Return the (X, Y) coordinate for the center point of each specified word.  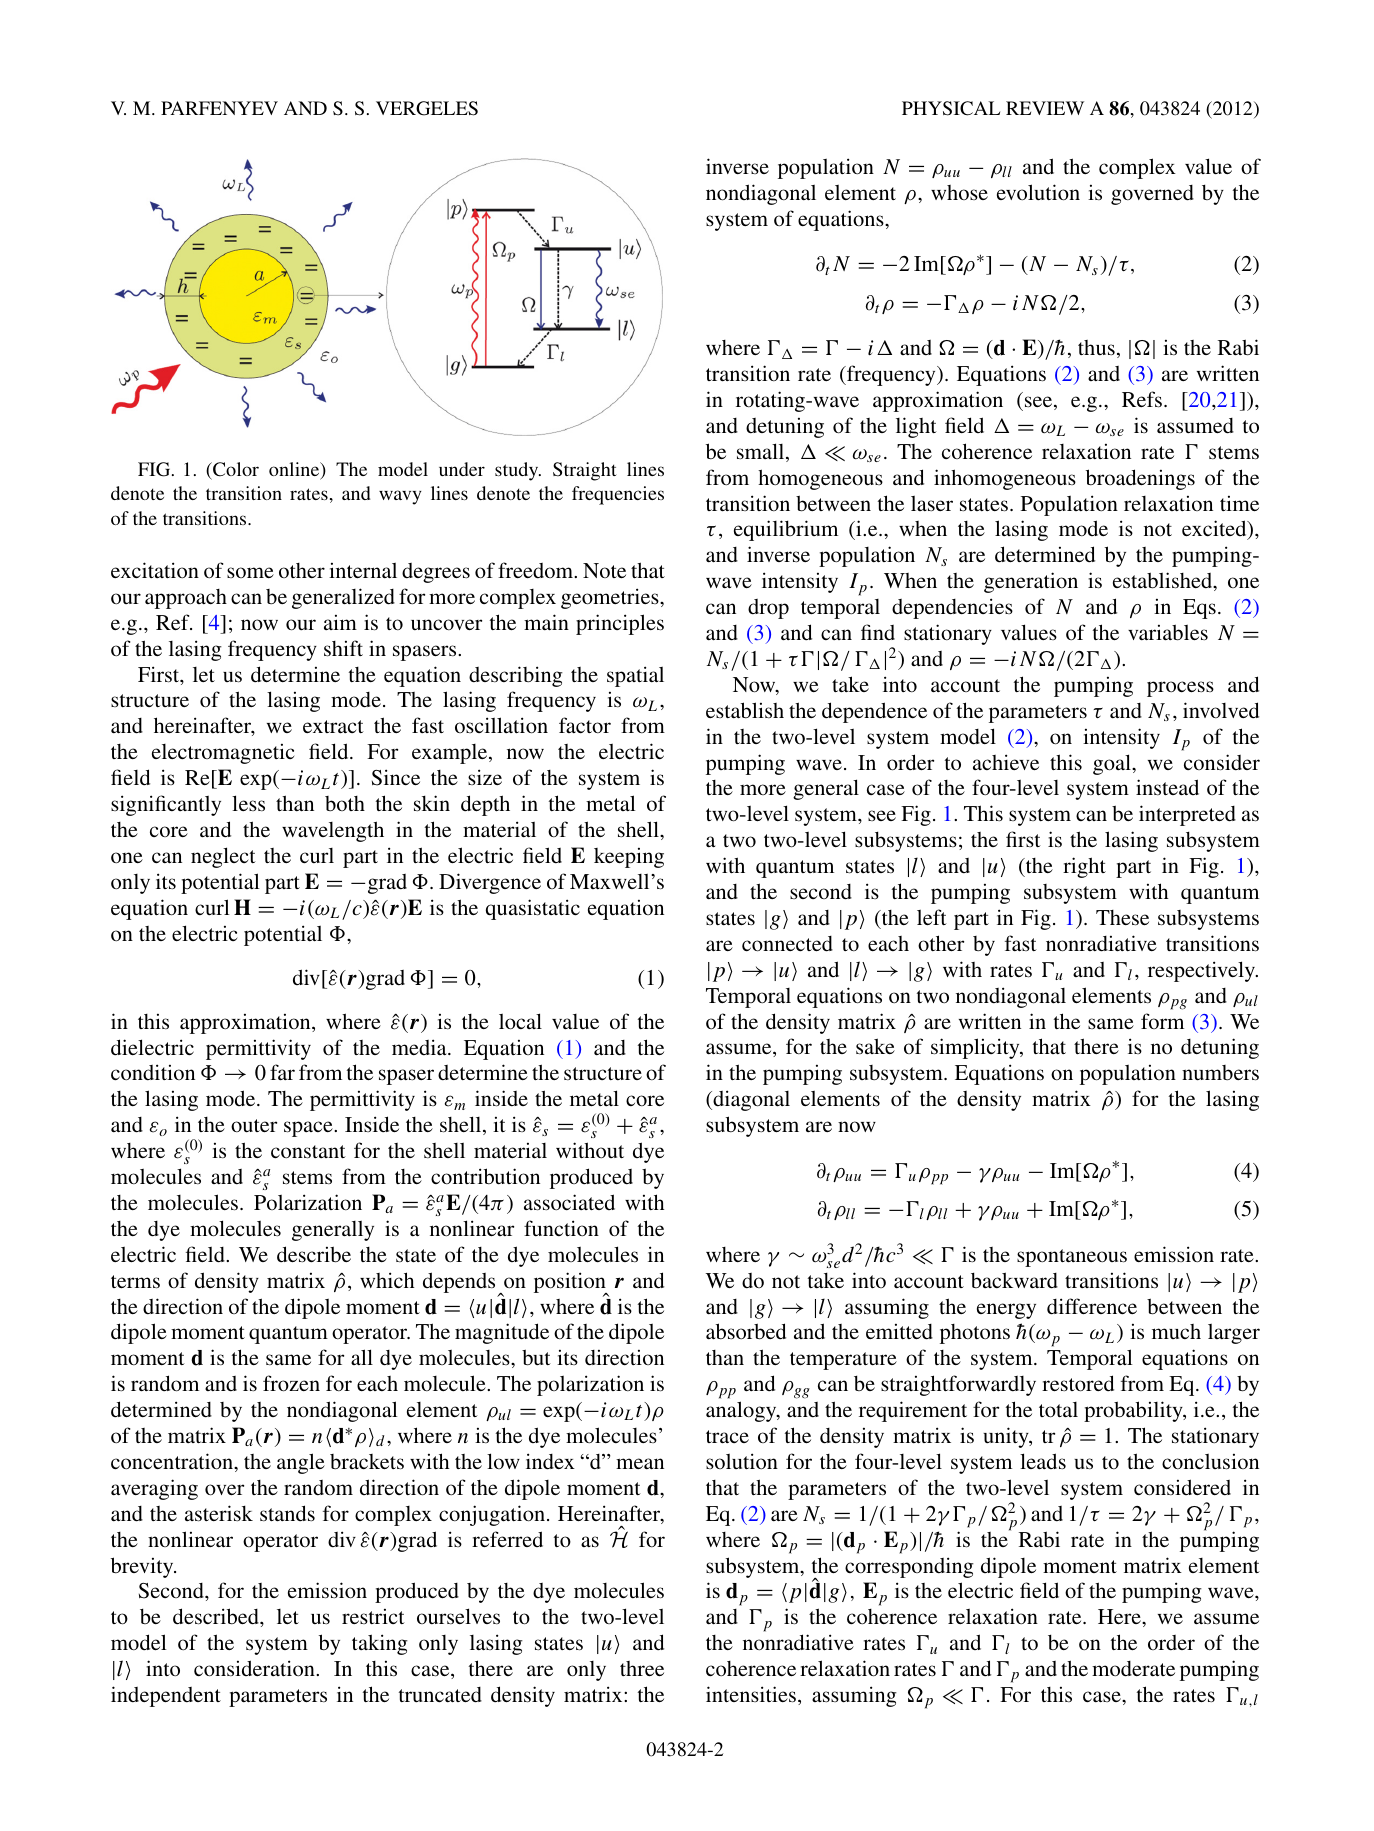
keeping (629, 858)
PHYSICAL (951, 108)
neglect (223, 857)
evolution (1038, 192)
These (1122, 918)
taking (380, 1644)
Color (235, 469)
